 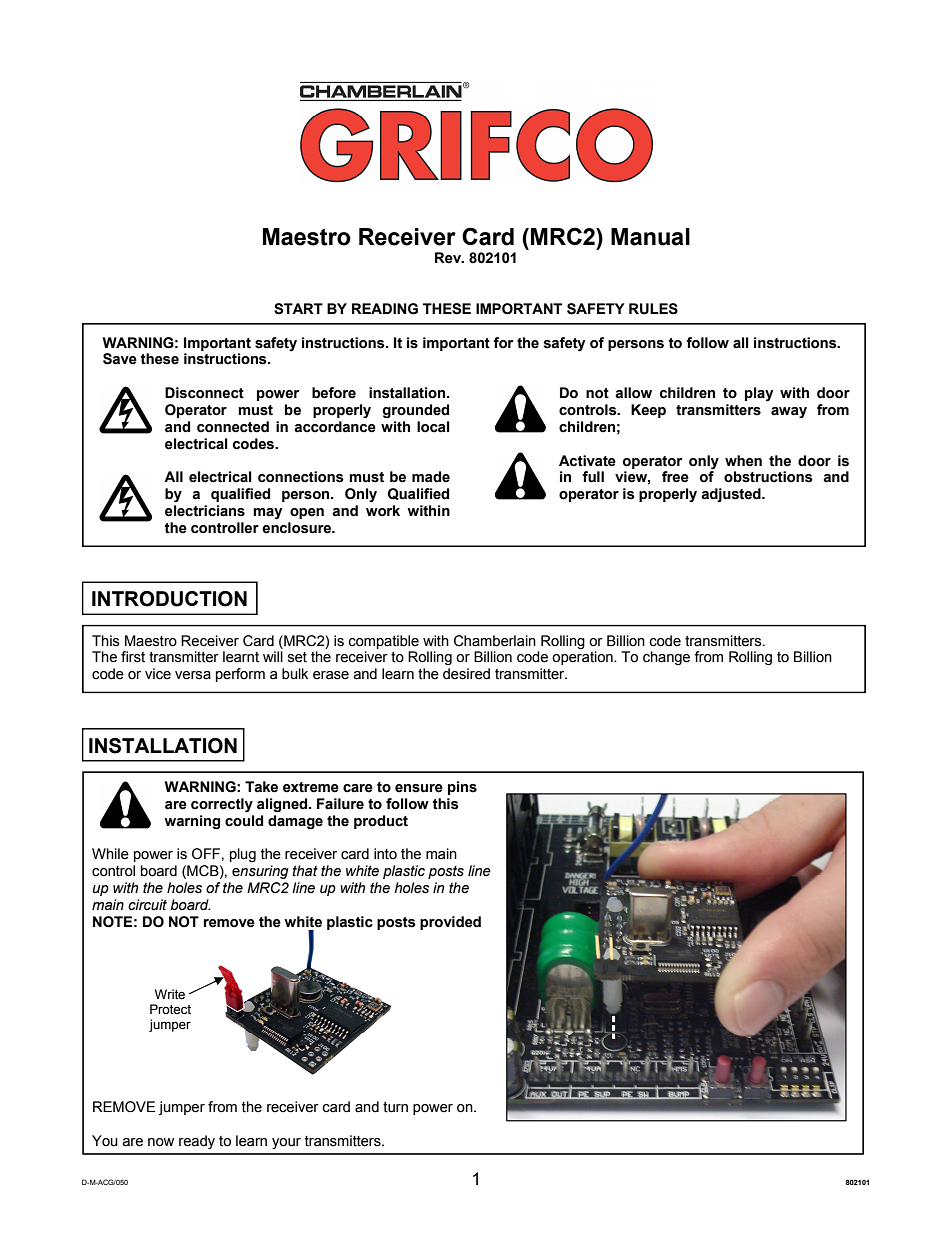 I want to click on correctly, so click(x=222, y=805).
